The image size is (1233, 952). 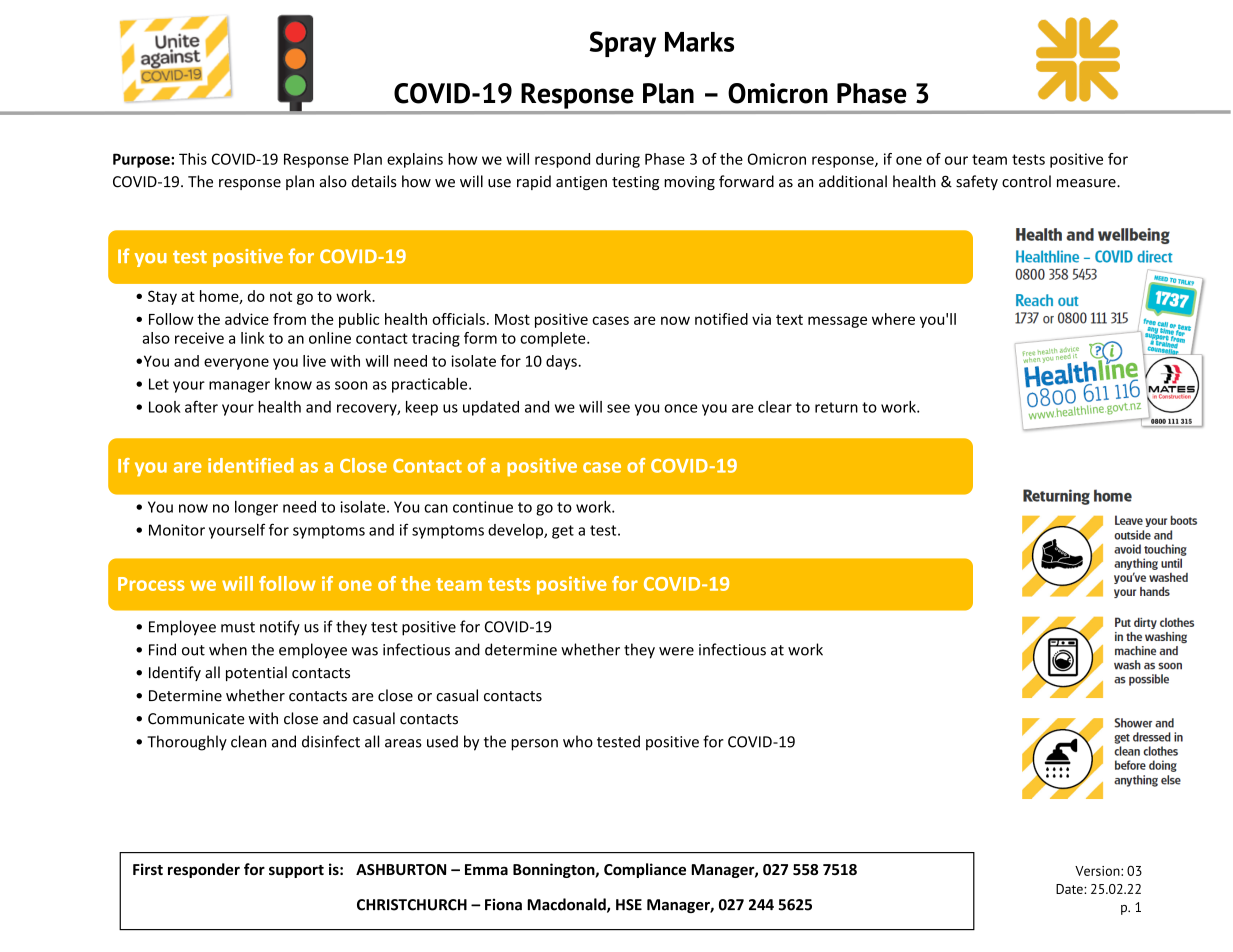 I want to click on safety, so click(x=977, y=182).
